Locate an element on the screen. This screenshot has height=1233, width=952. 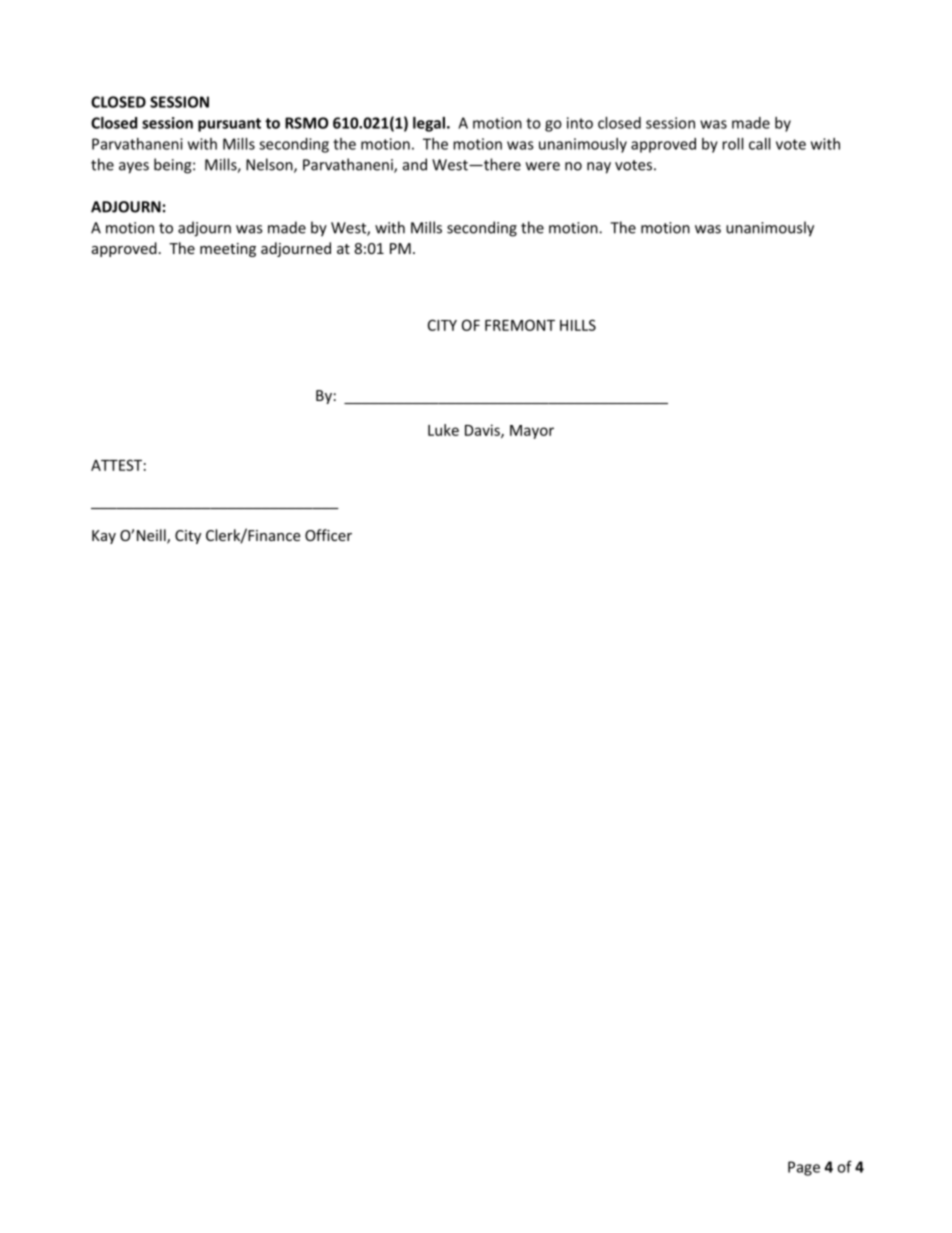
Luke is located at coordinates (443, 430).
